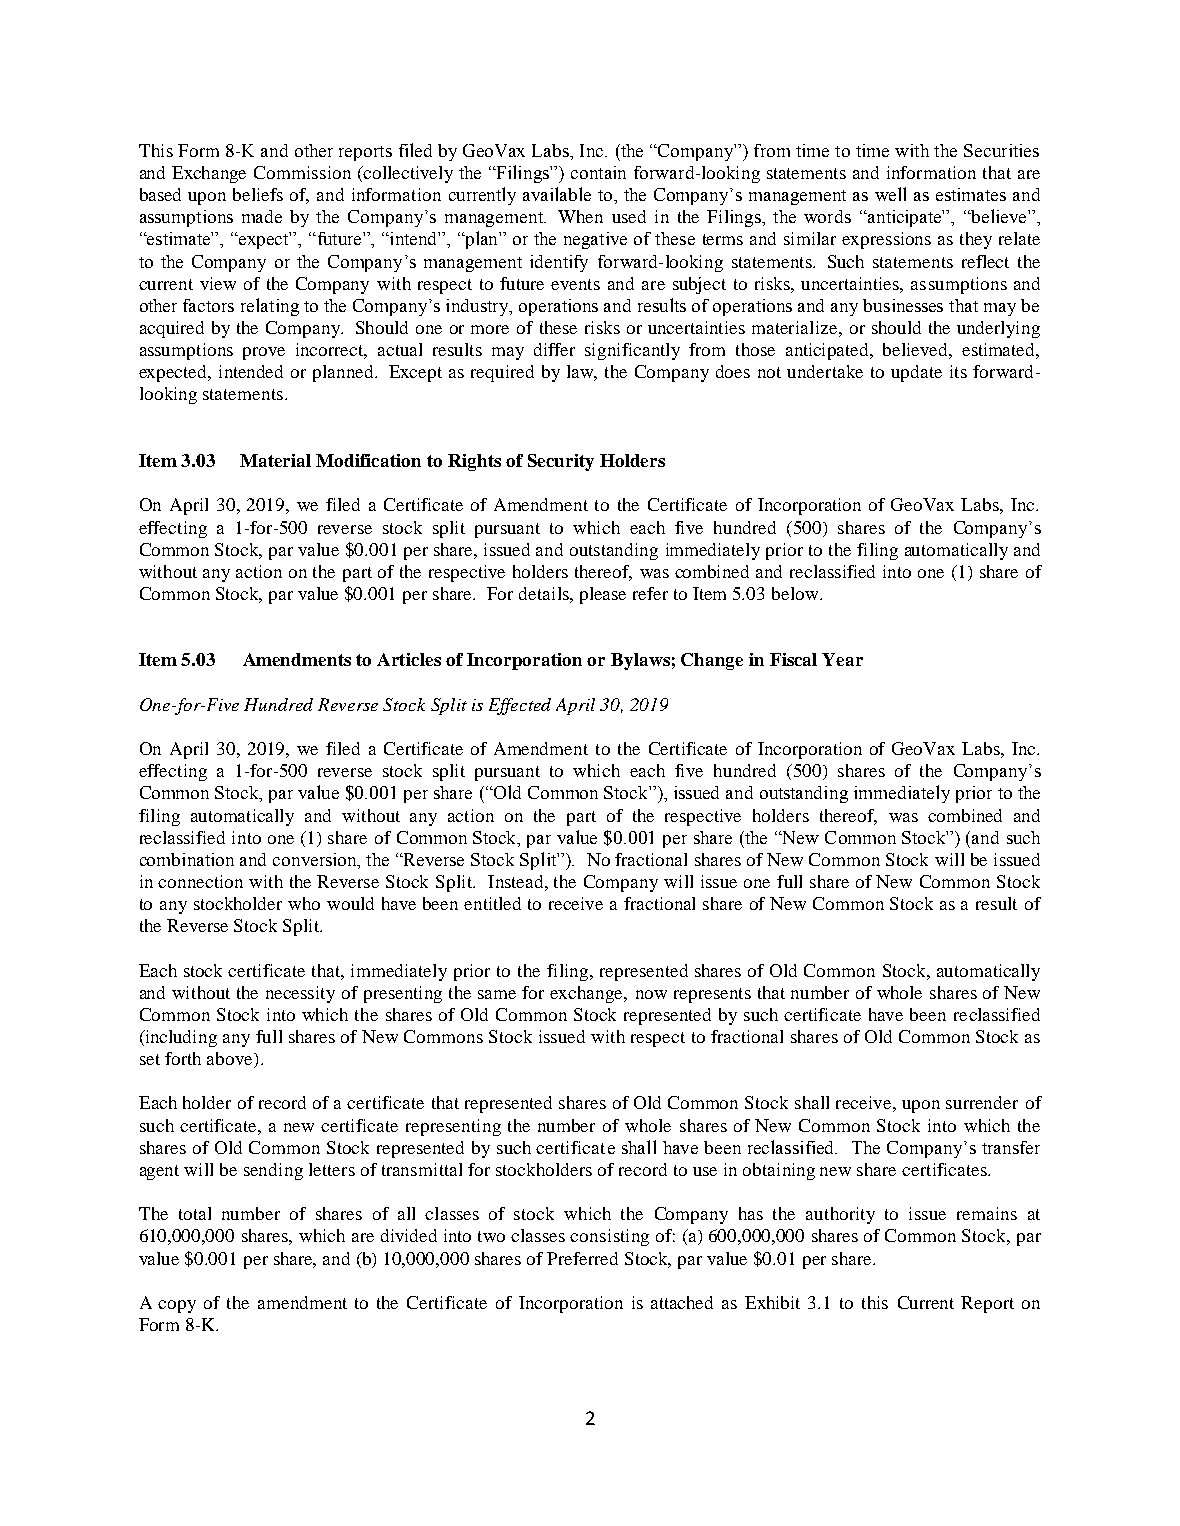 The width and height of the page is (1180, 1526). I want to click on above, so click(231, 1060).
